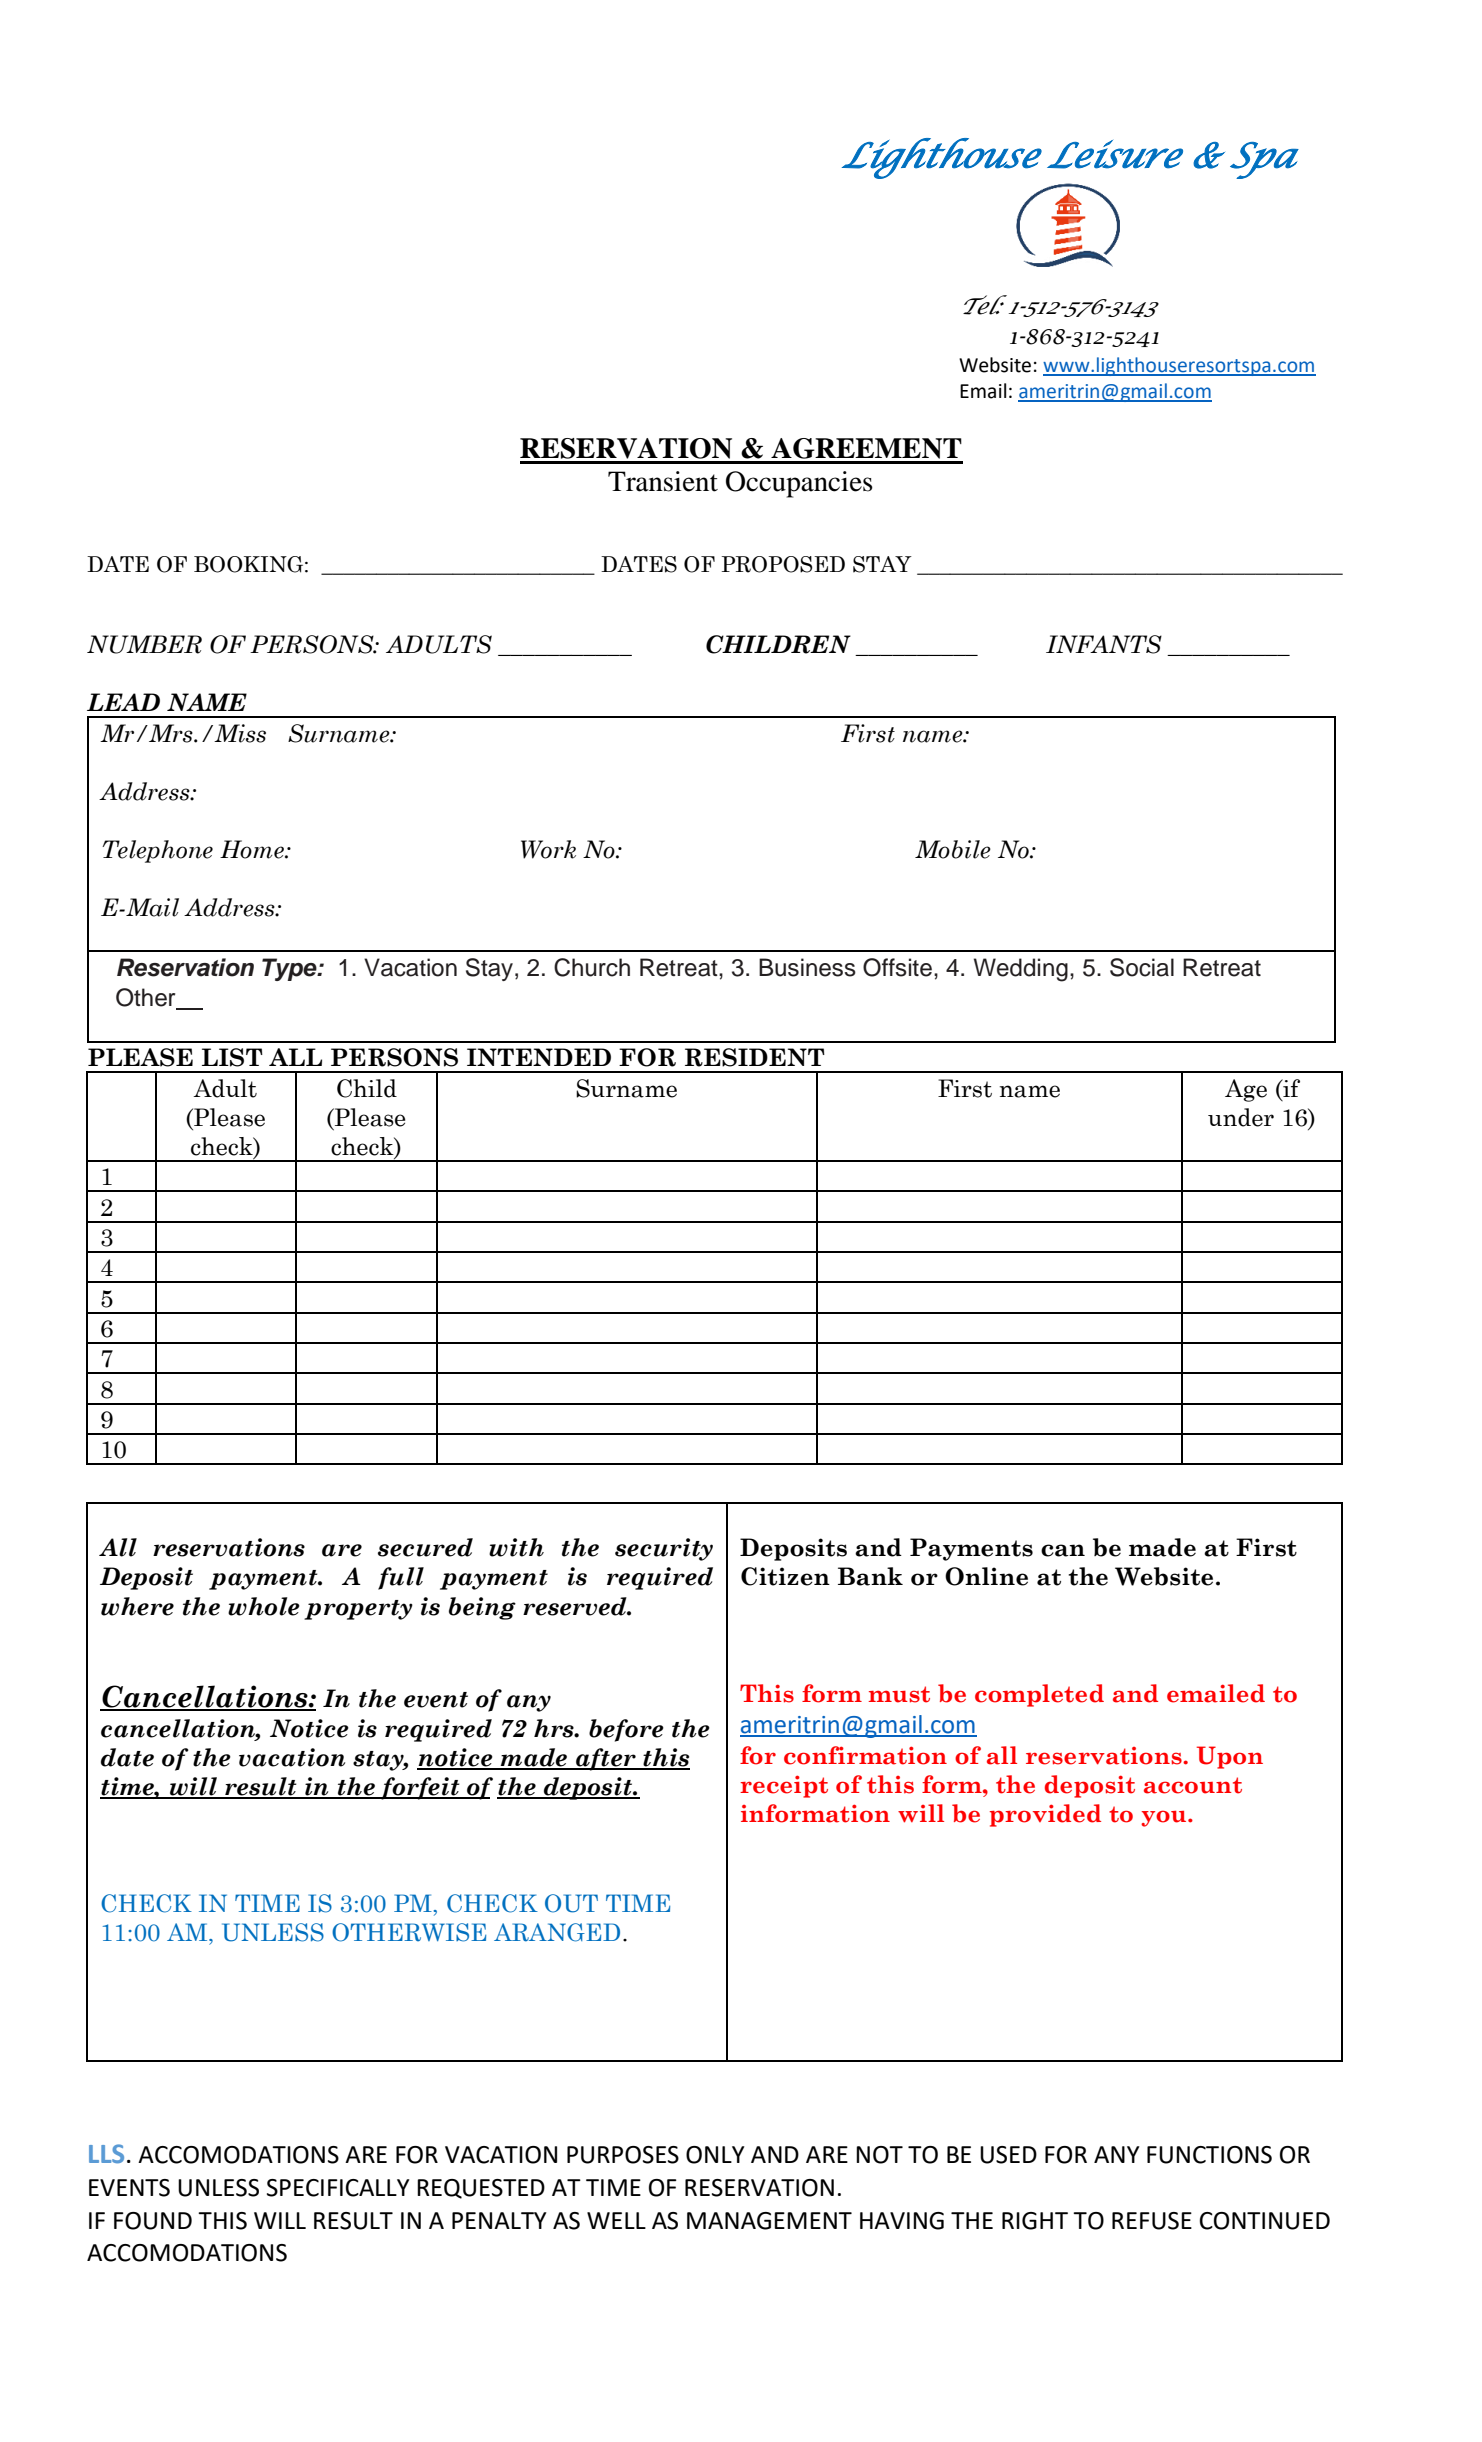  What do you see at coordinates (663, 481) in the screenshot?
I see `Transient` at bounding box center [663, 481].
